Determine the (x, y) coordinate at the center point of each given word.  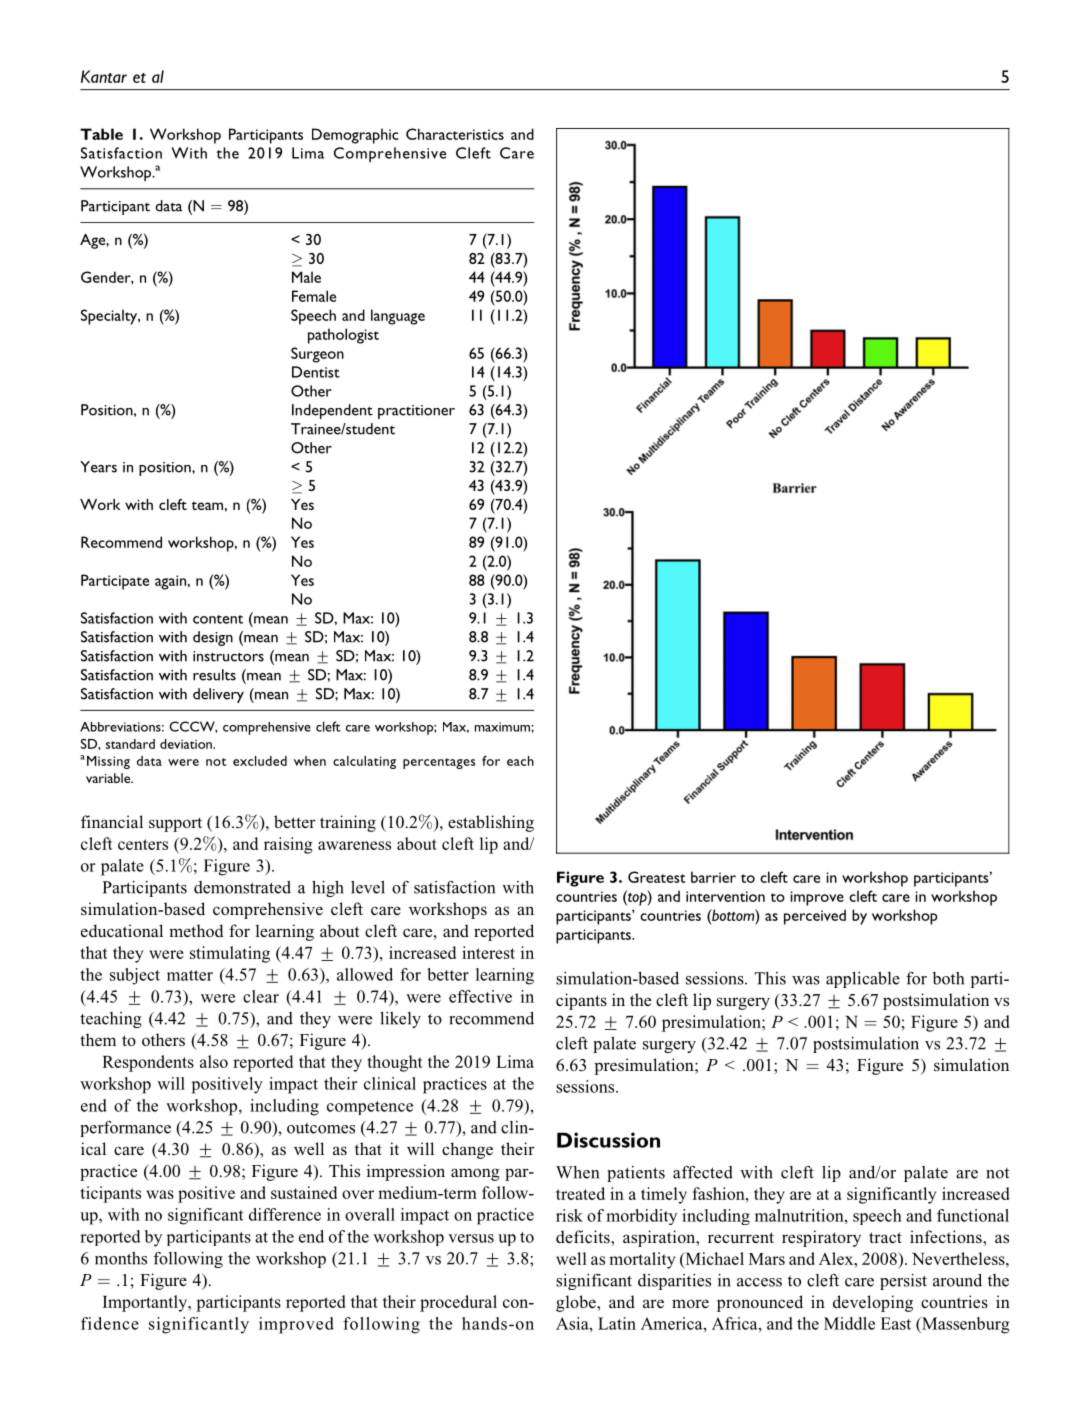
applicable (863, 980)
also (214, 1061)
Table (101, 134)
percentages (439, 763)
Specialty (110, 317)
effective (480, 996)
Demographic (355, 136)
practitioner (416, 412)
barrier (713, 877)
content (218, 619)
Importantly (146, 1303)
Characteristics (455, 134)
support (175, 824)
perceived (815, 917)
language (398, 317)
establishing (491, 823)
